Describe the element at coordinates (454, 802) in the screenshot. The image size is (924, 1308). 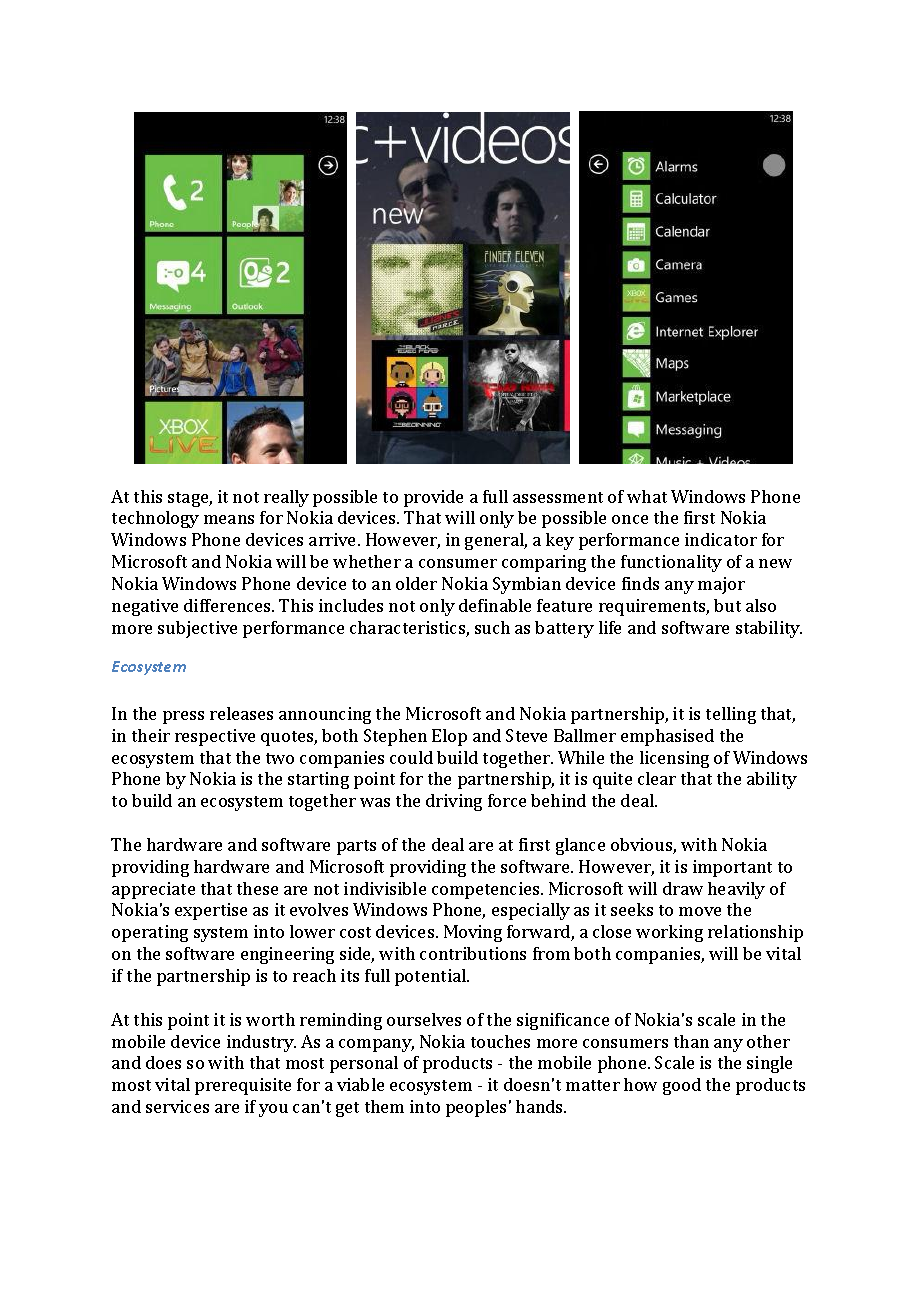
I see `driving` at that location.
